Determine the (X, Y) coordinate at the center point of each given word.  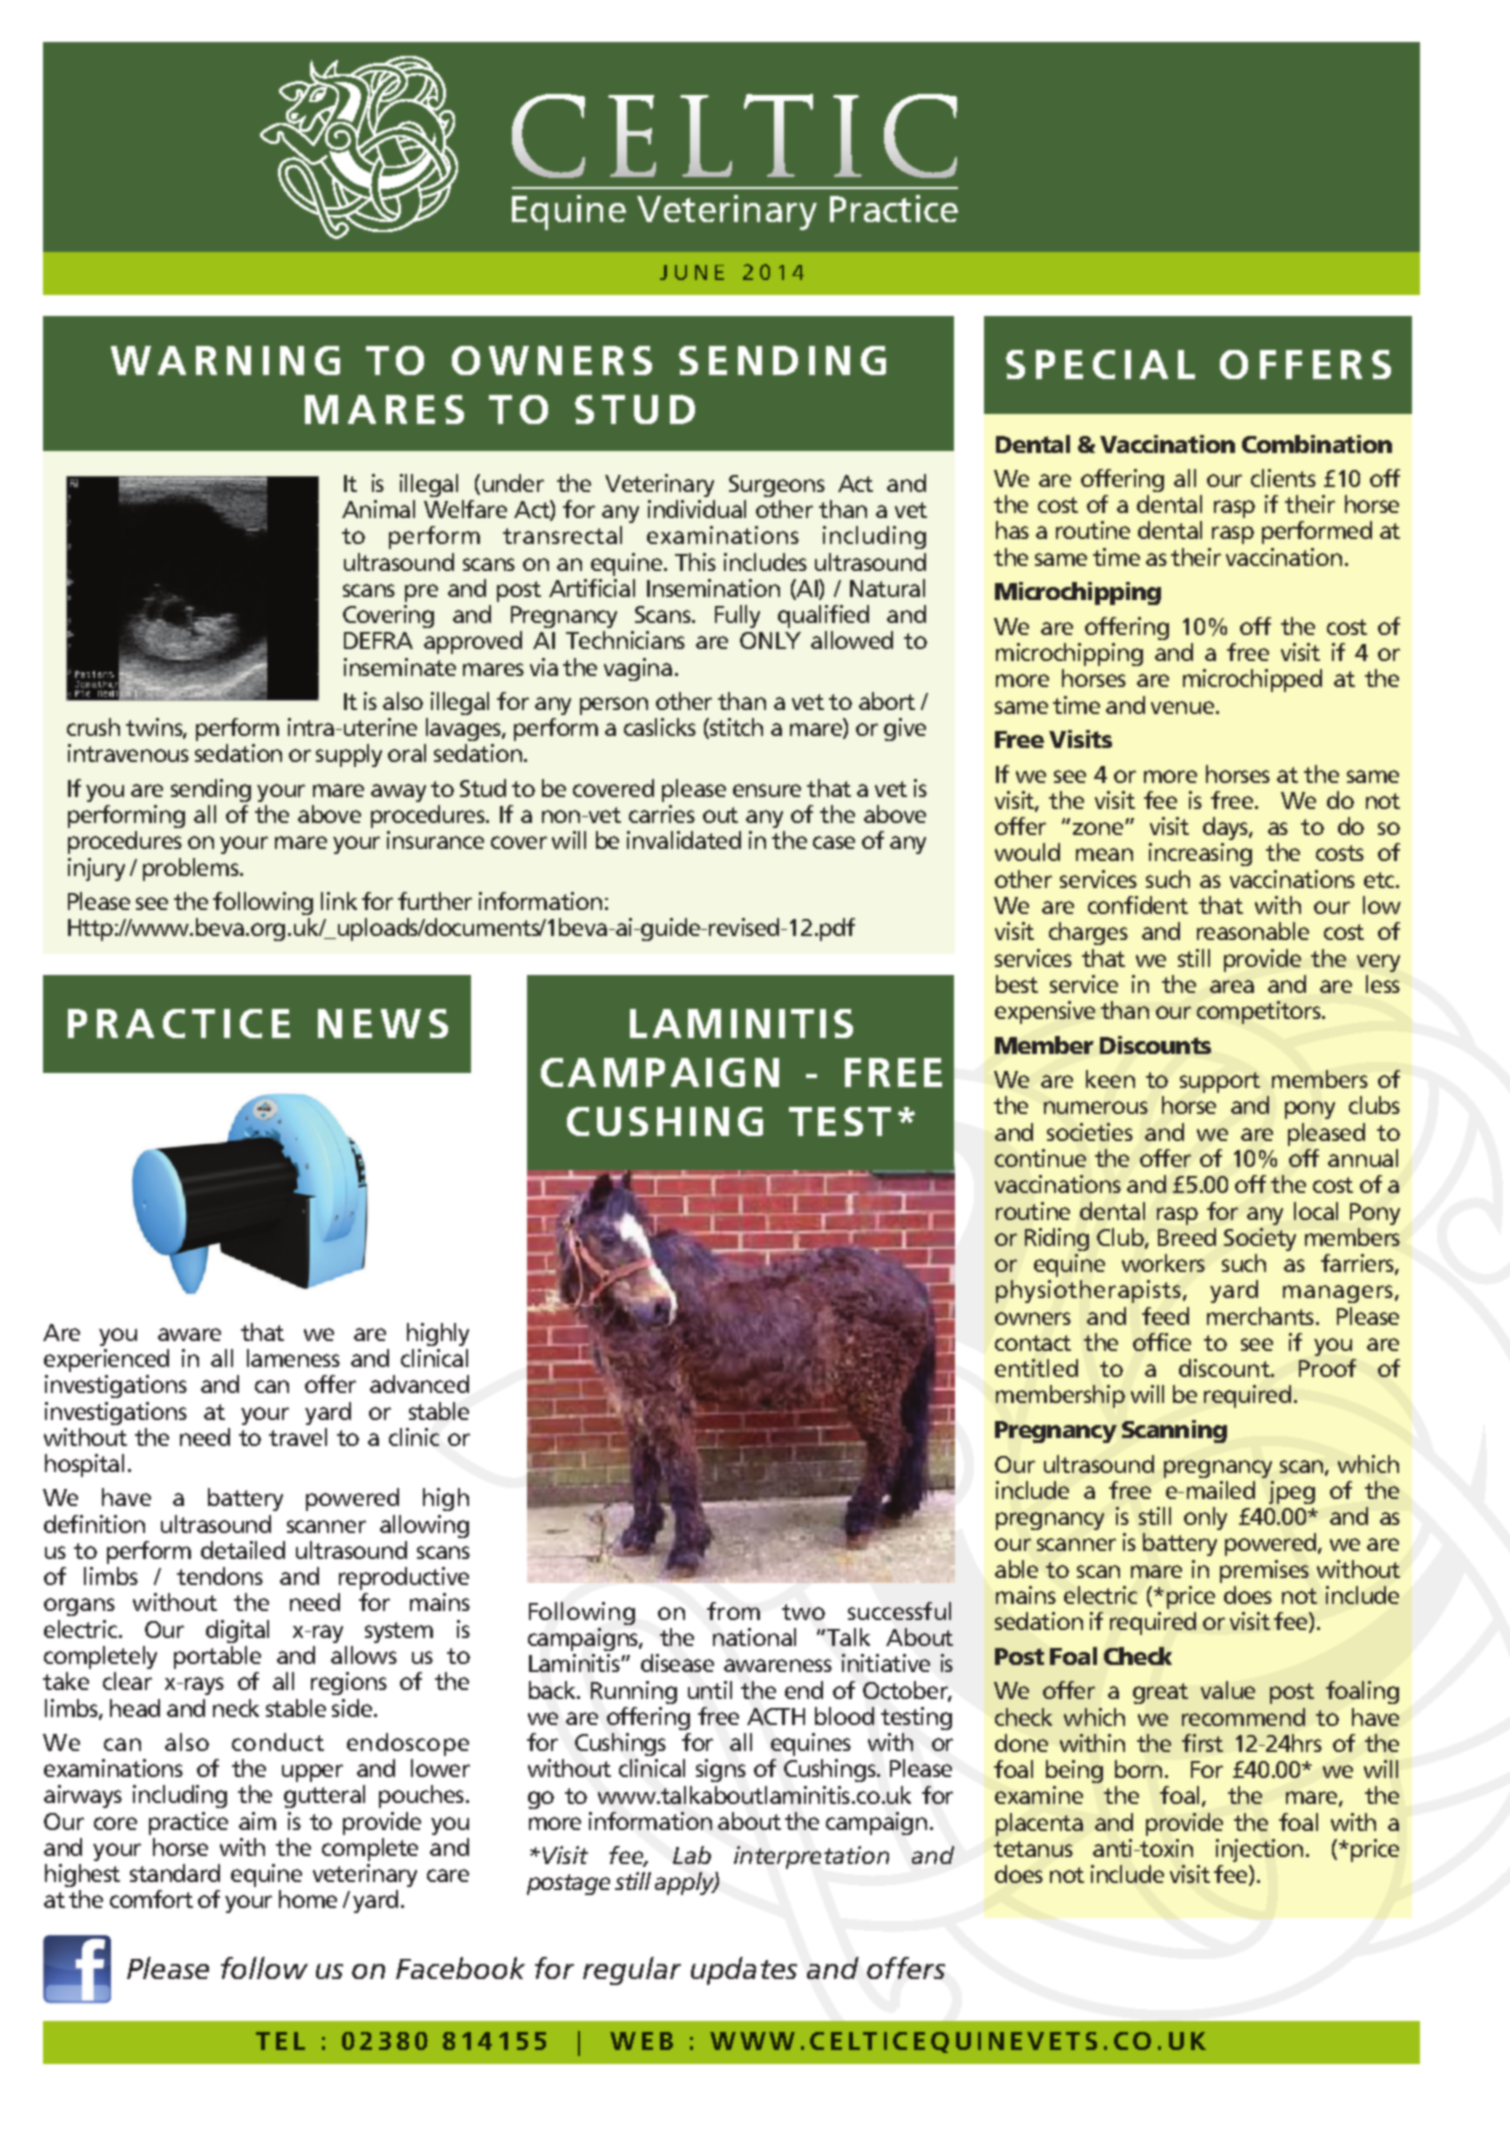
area (1232, 986)
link (339, 901)
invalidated (684, 840)
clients (1283, 478)
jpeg (1292, 1492)
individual (697, 509)
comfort (151, 1899)
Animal (378, 509)
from (733, 1611)
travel (298, 1437)
